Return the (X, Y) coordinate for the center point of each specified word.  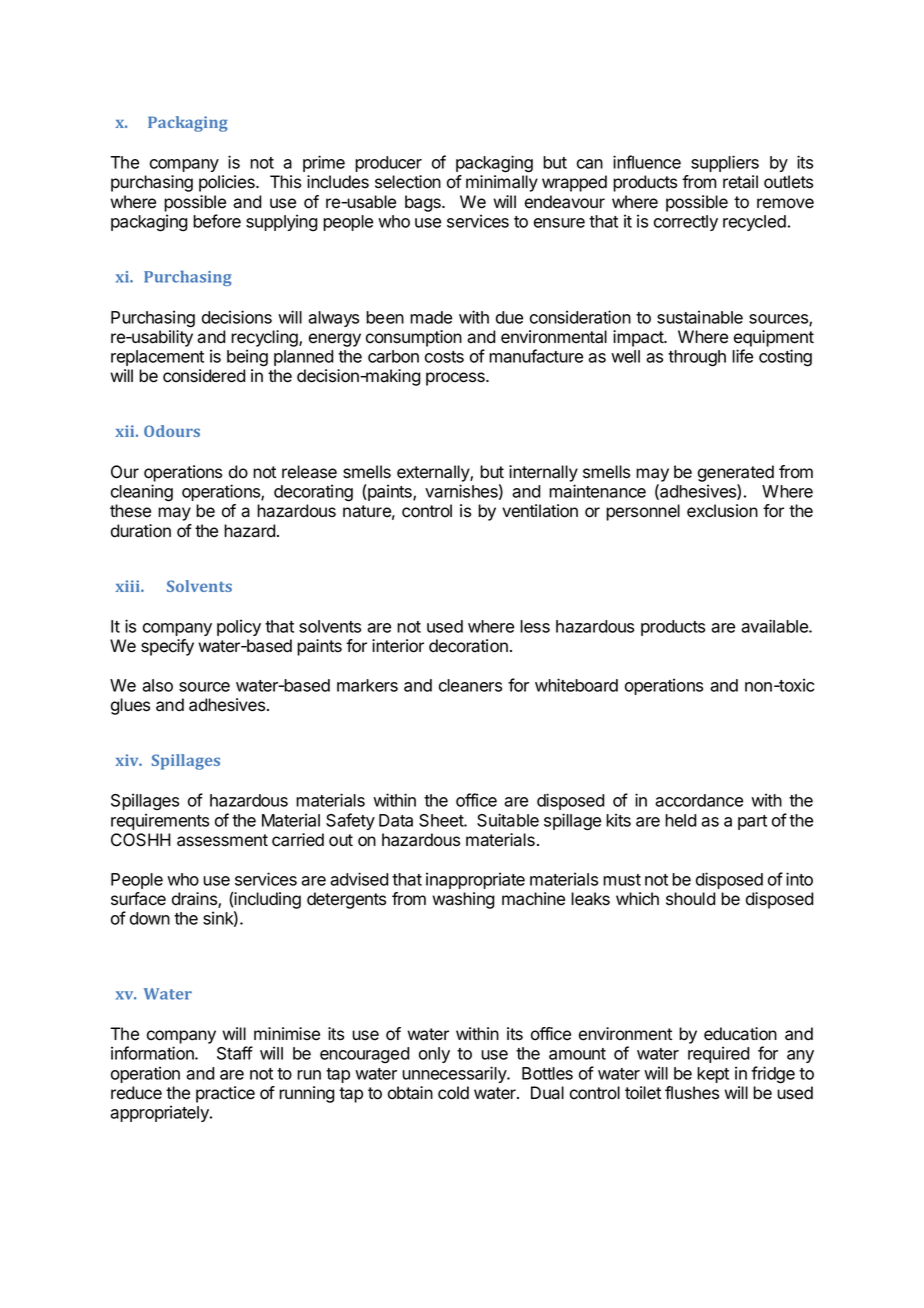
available (775, 626)
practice (225, 1094)
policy (239, 627)
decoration (468, 646)
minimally (502, 183)
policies (228, 183)
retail (740, 182)
